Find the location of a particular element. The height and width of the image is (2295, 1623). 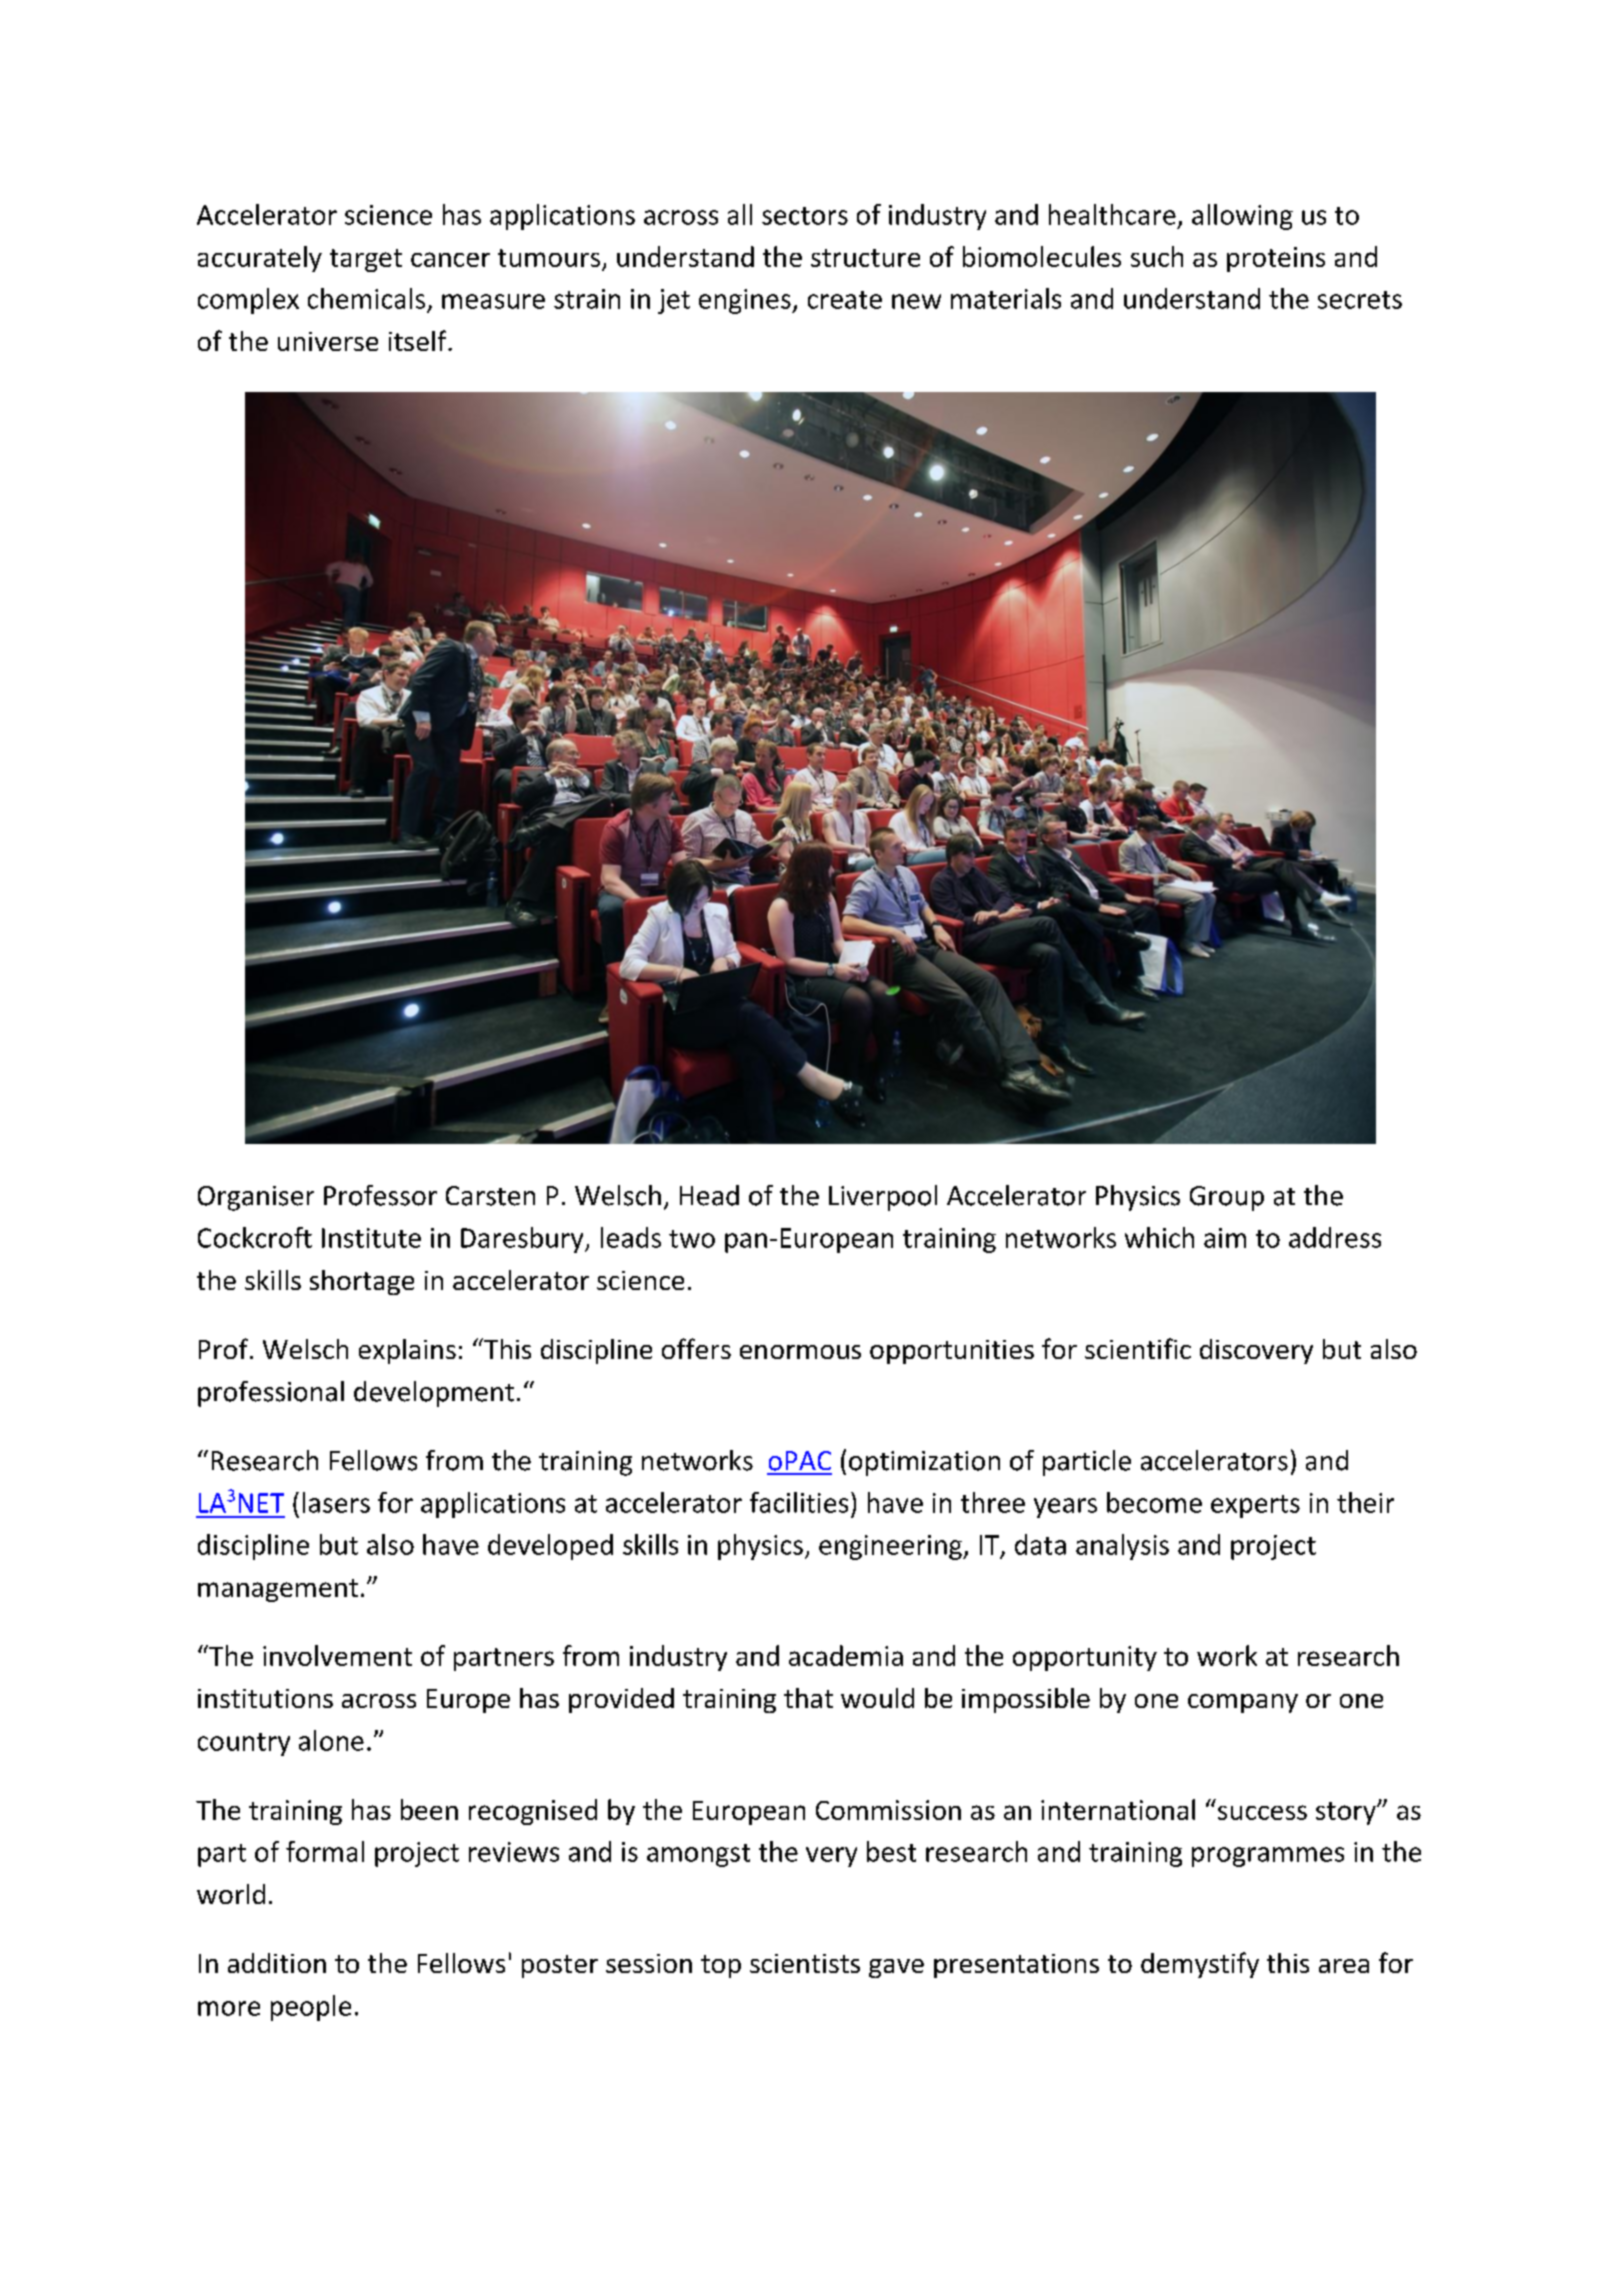

target is located at coordinates (366, 260).
